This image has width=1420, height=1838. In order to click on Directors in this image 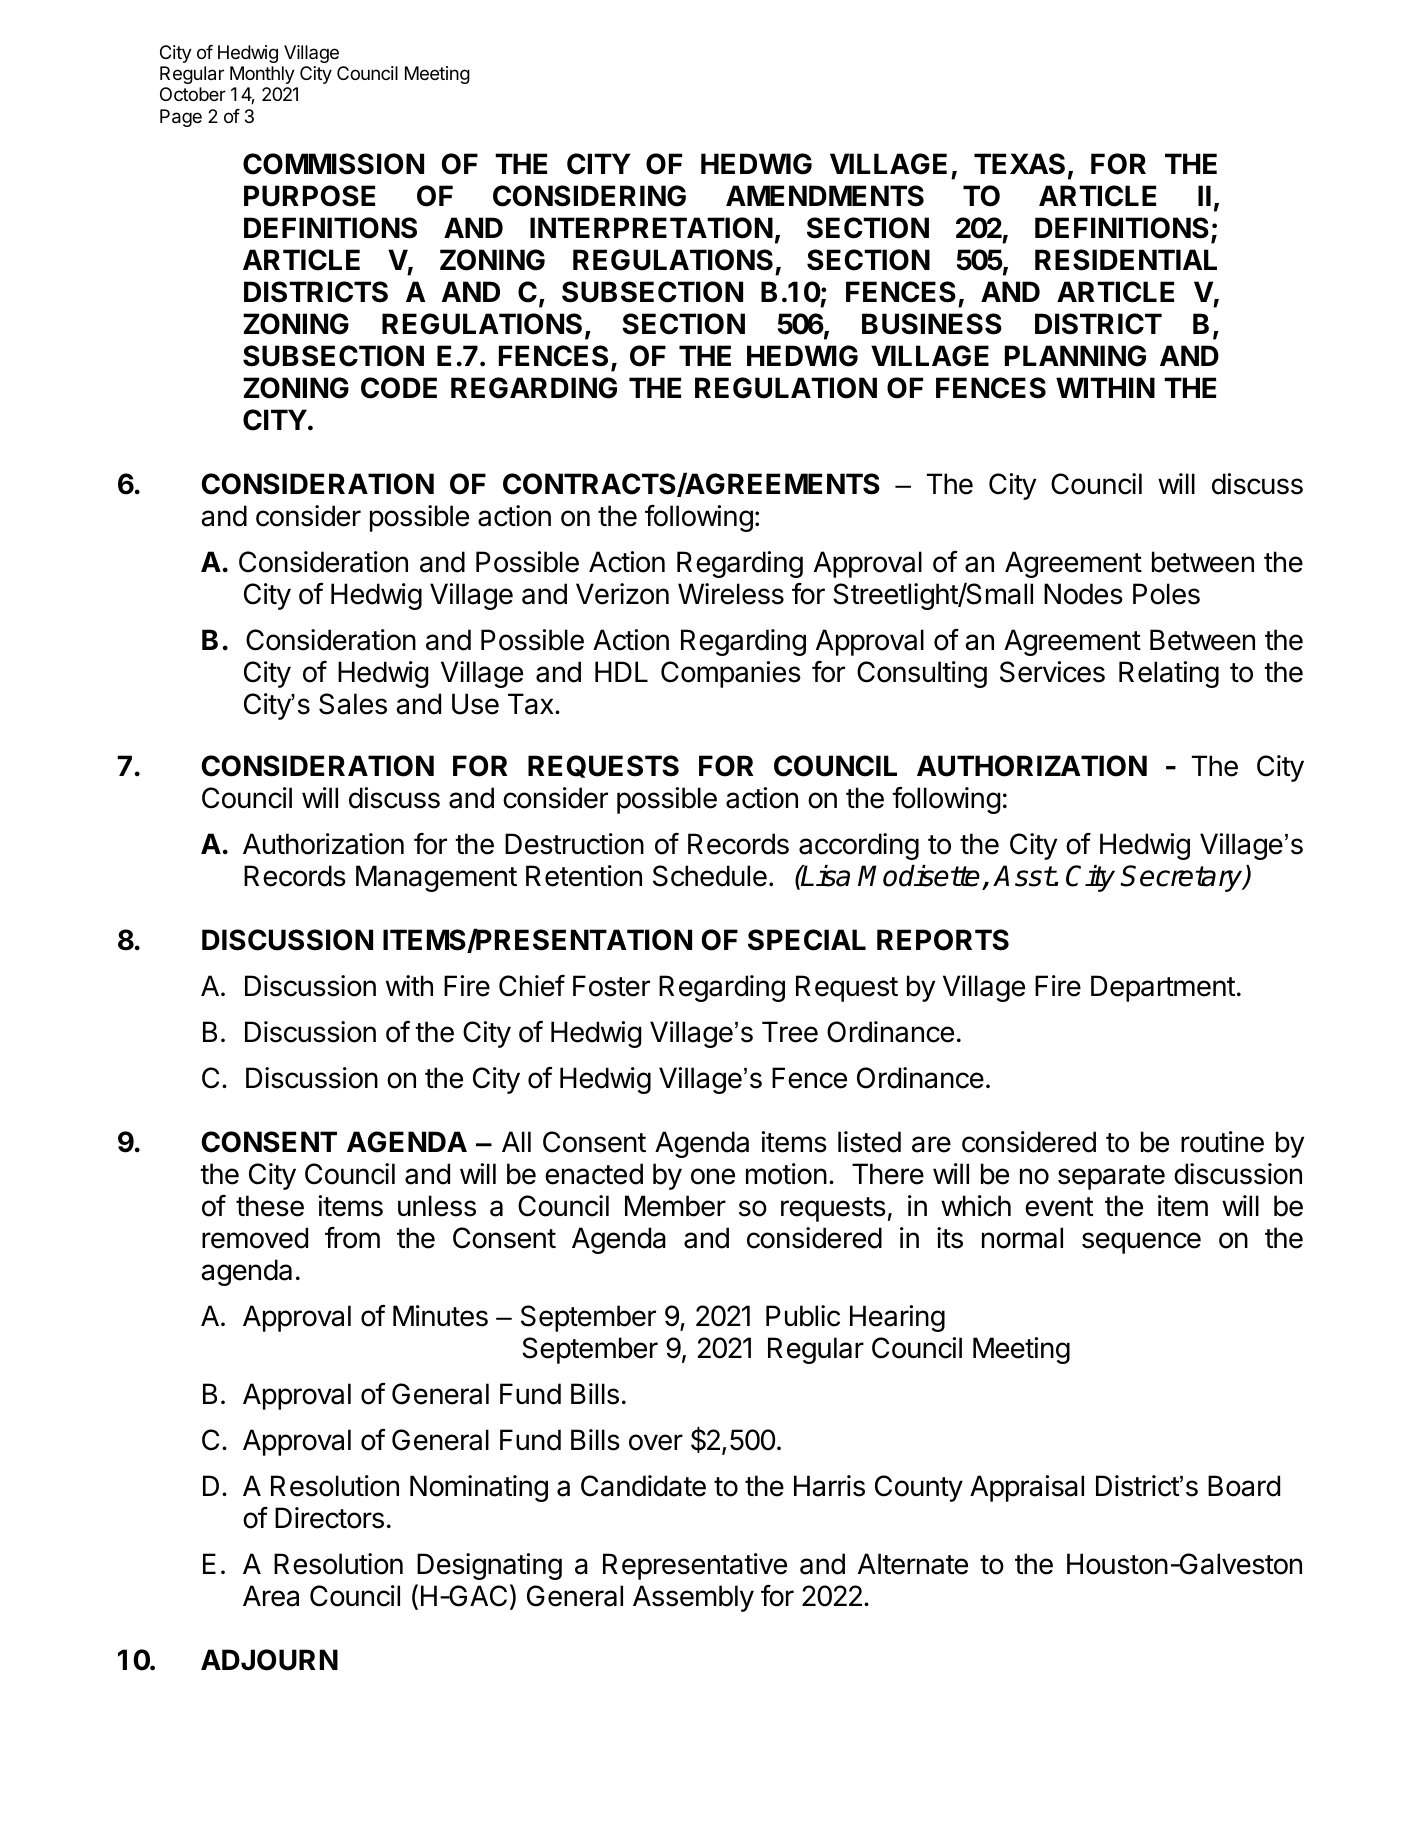, I will do `click(329, 1518)`.
